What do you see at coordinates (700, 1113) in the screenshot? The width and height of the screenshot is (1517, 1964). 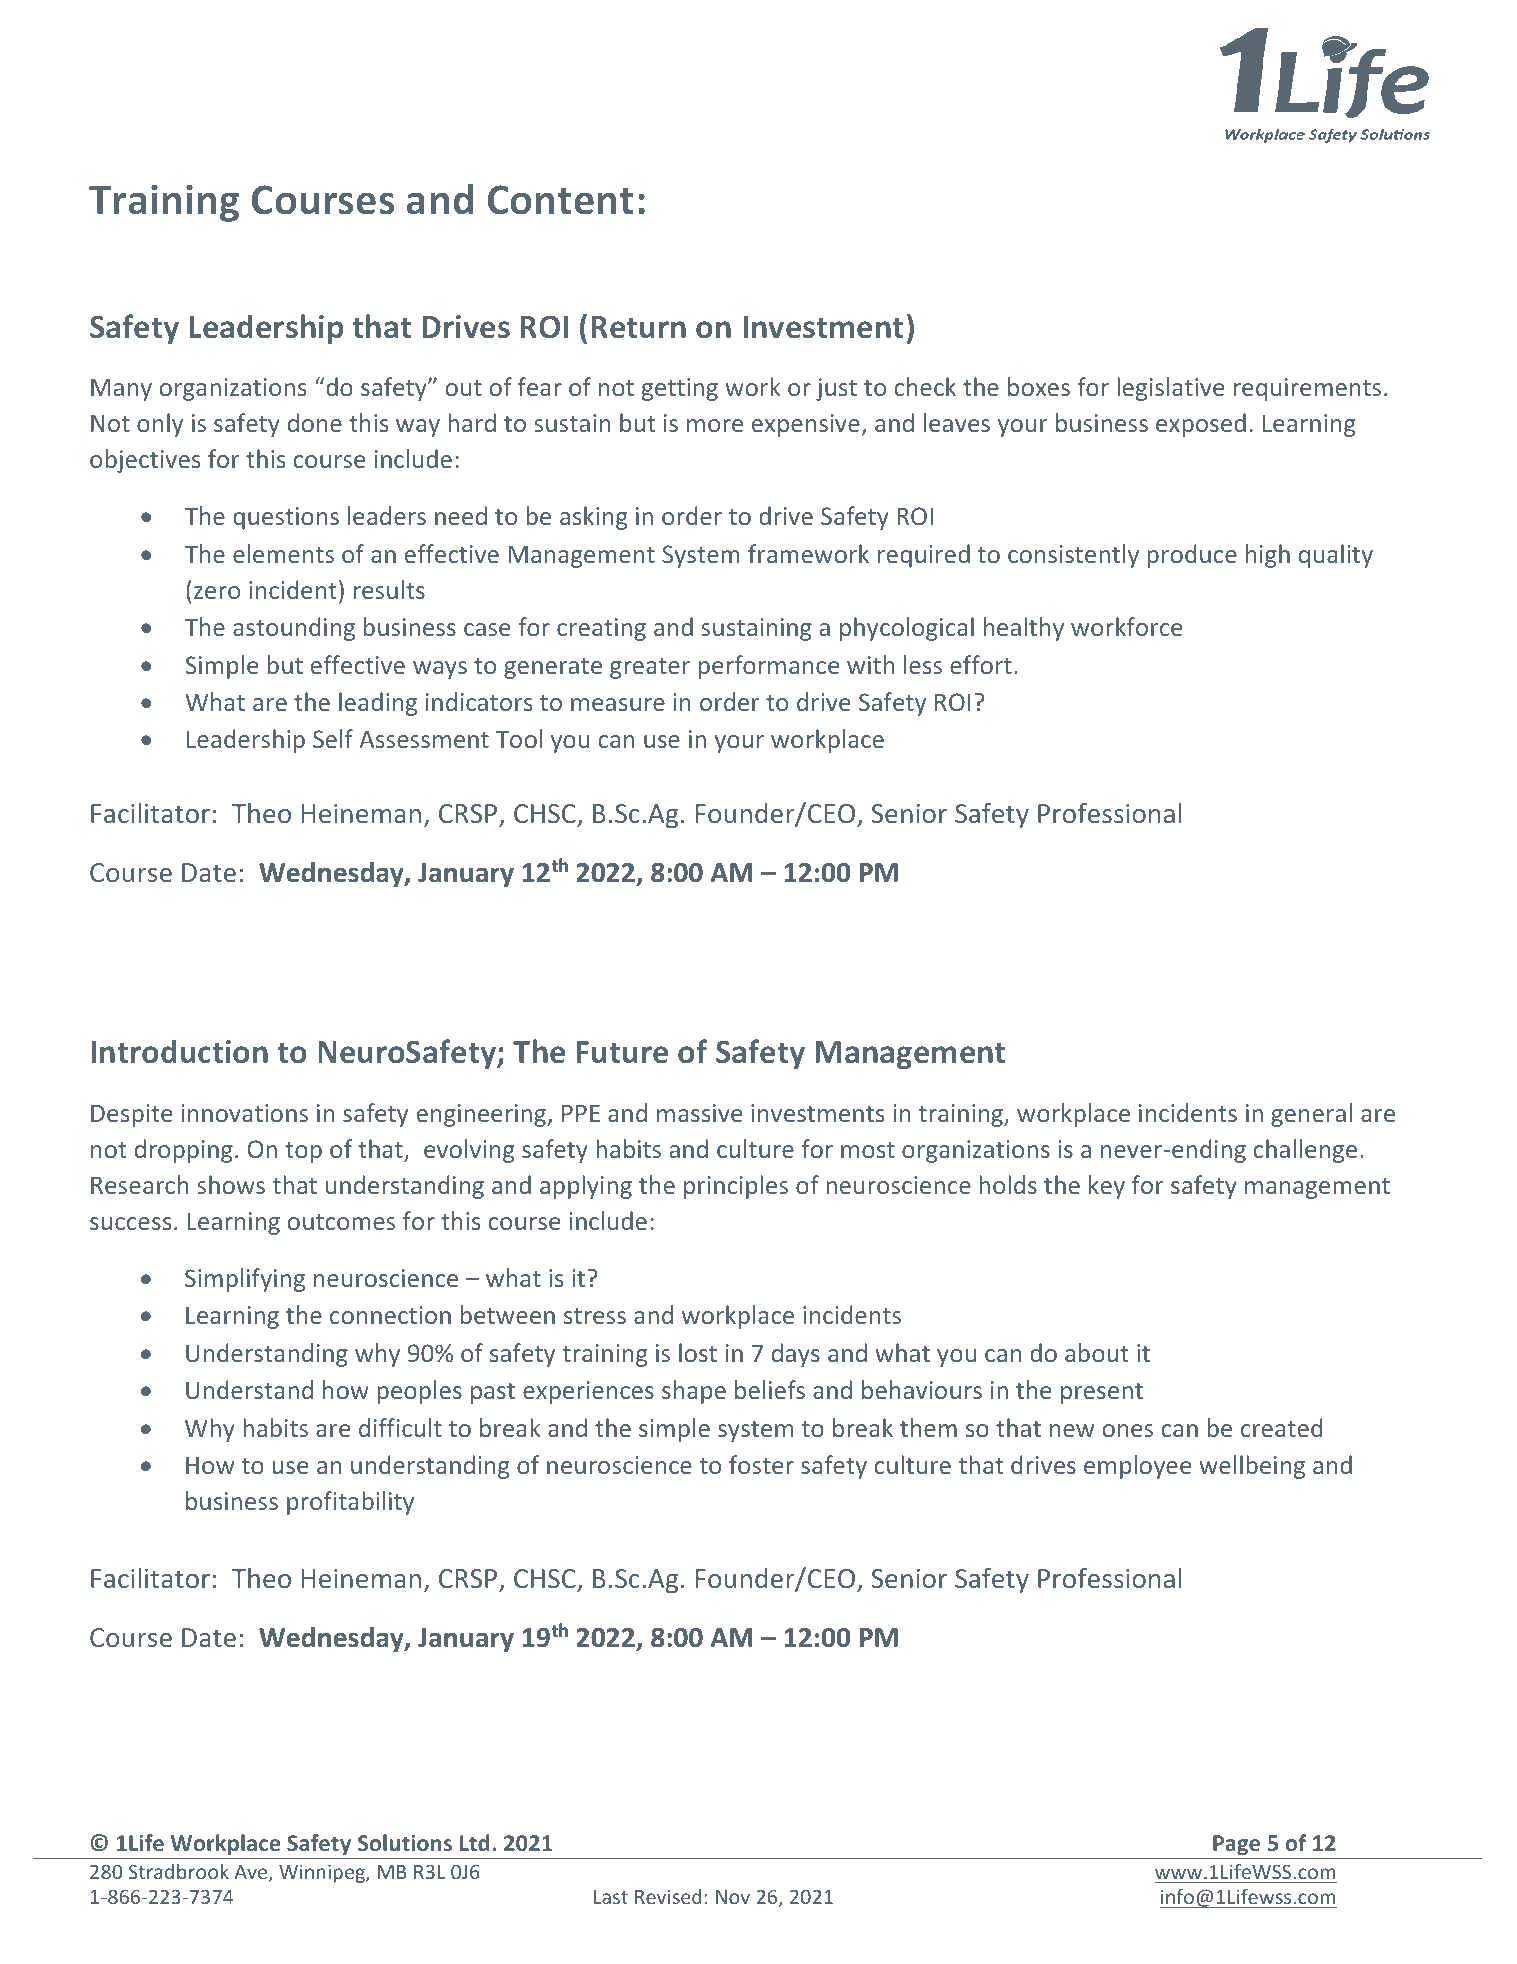 I see `massive` at bounding box center [700, 1113].
